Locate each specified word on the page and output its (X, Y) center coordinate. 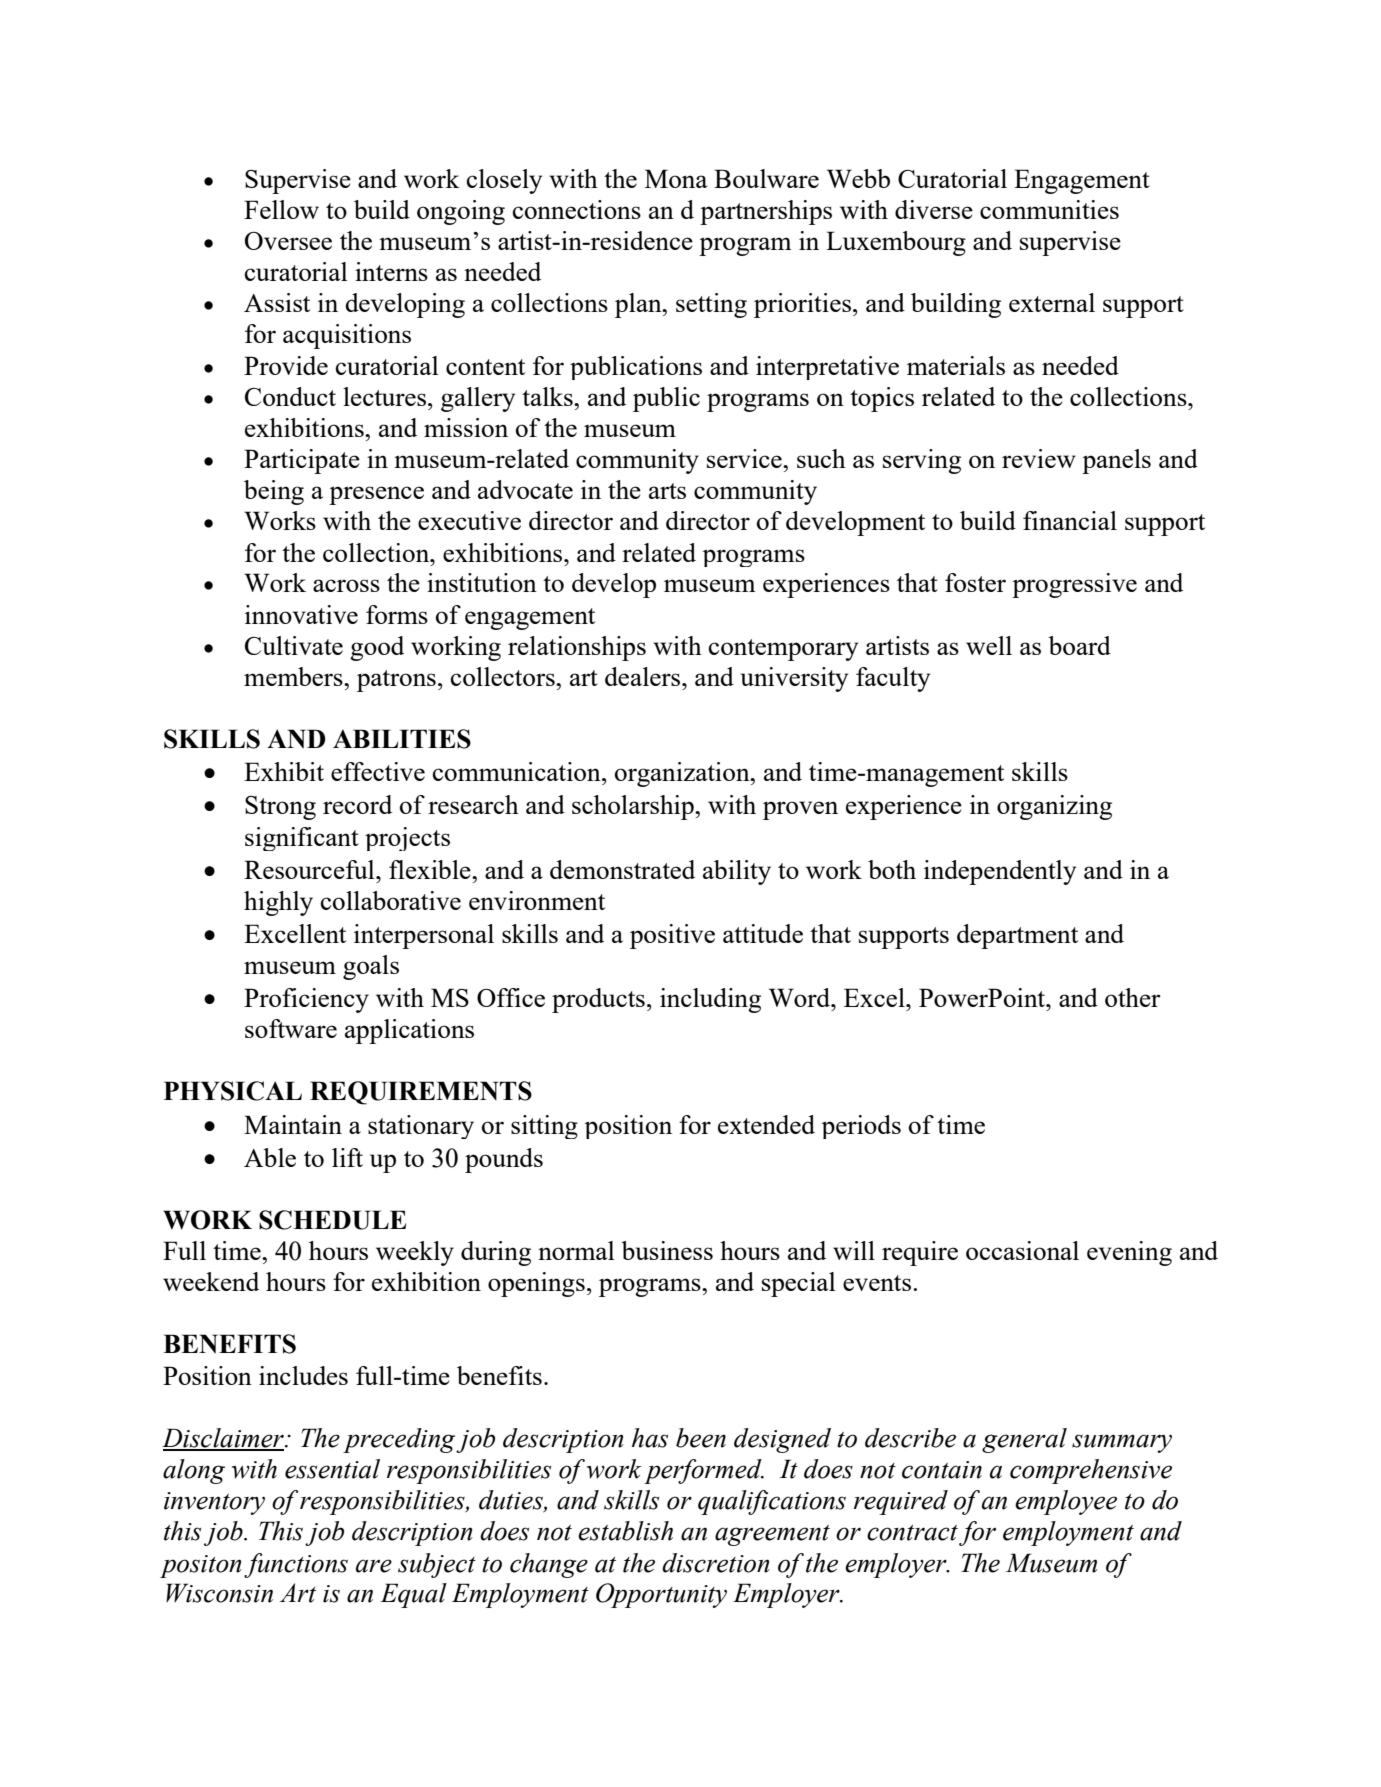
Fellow (281, 209)
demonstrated (622, 869)
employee (1066, 1502)
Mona (676, 178)
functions (296, 1565)
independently (1000, 872)
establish (625, 1531)
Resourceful (310, 869)
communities (1049, 209)
